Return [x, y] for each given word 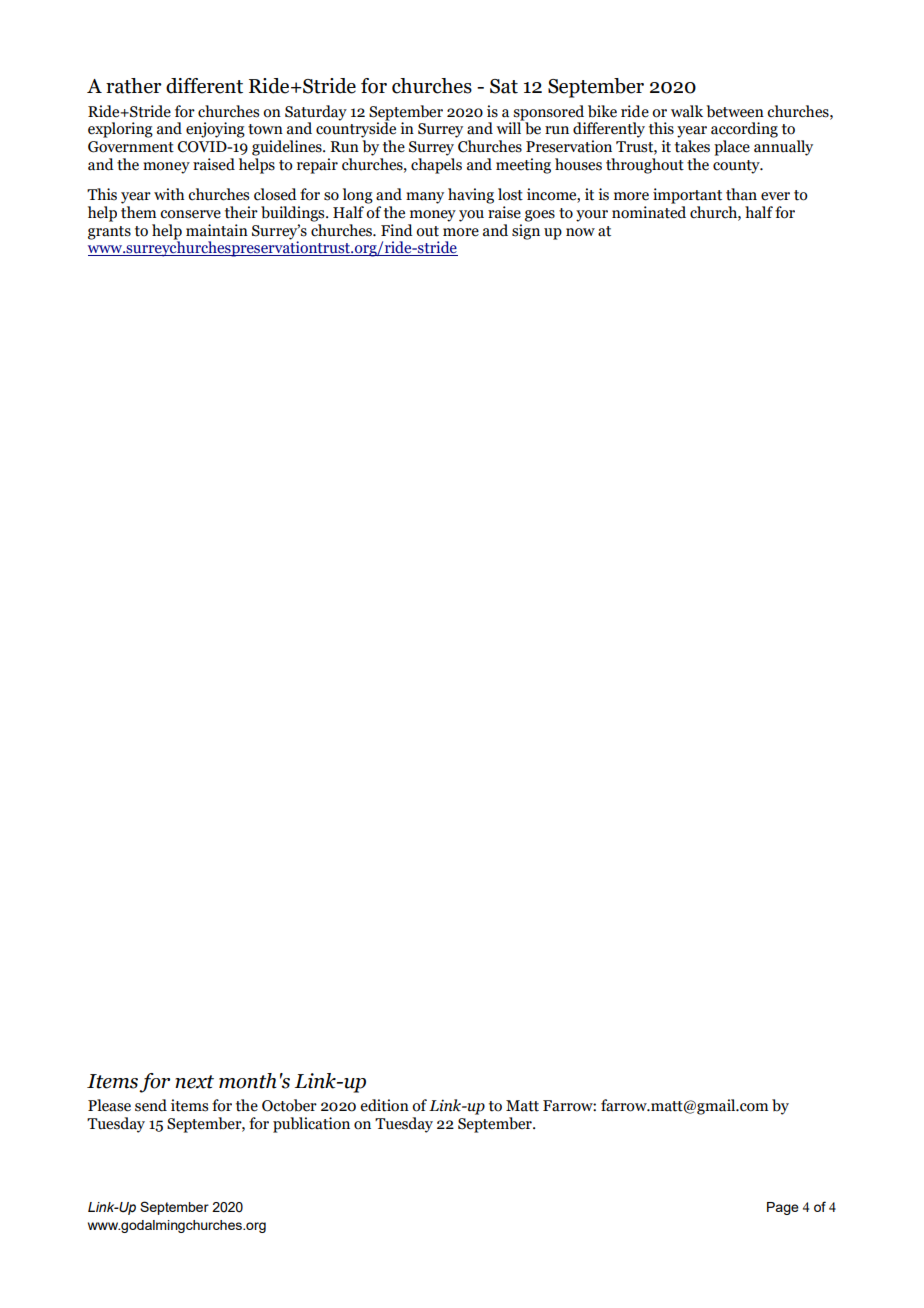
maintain [217, 230]
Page [783, 1208]
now [580, 232]
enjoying [215, 130]
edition [384, 1105]
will [510, 127]
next [194, 1082]
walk [687, 111]
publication [311, 1125]
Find [397, 230]
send [151, 1105]
